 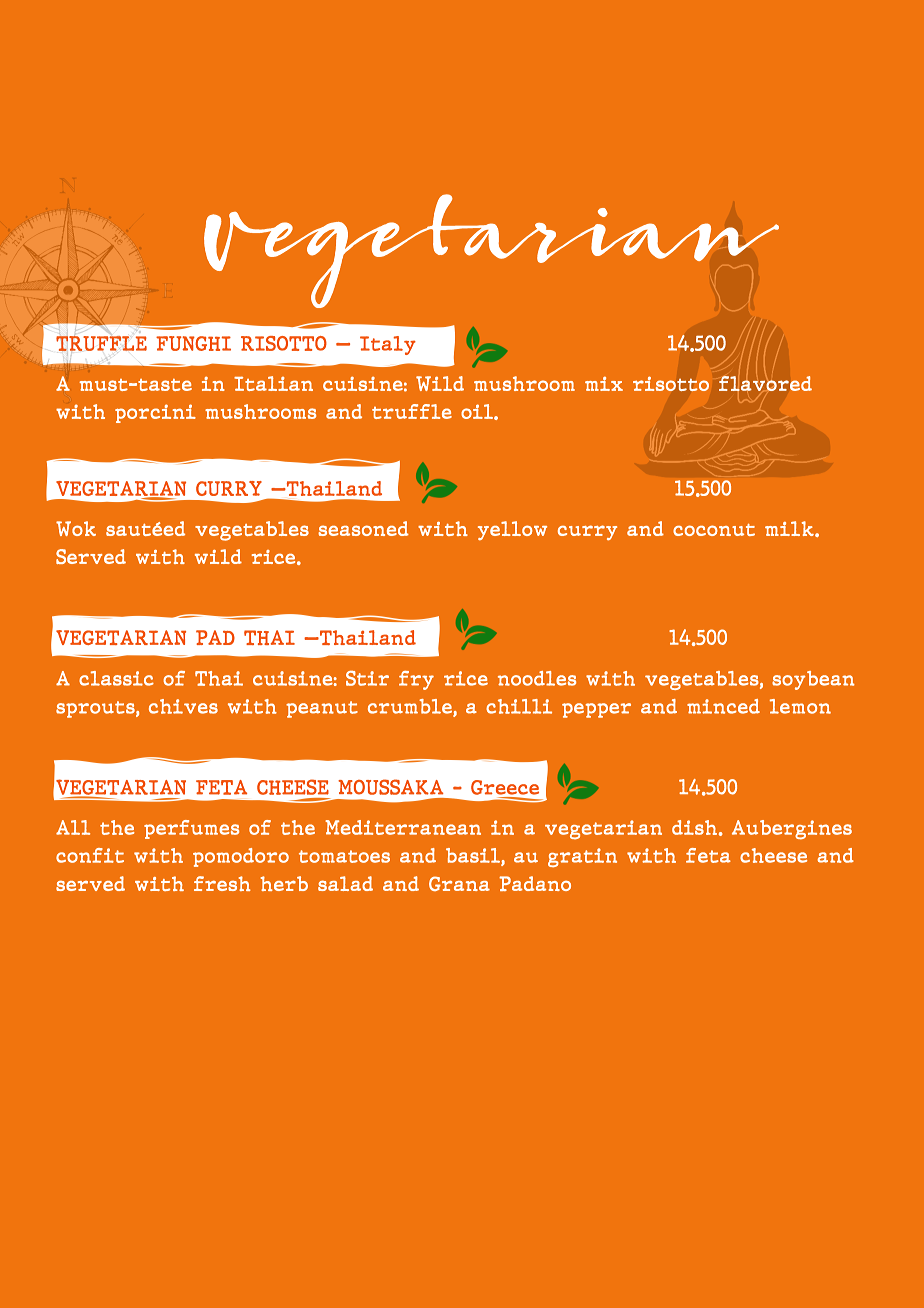 I want to click on fry, so click(x=416, y=680).
